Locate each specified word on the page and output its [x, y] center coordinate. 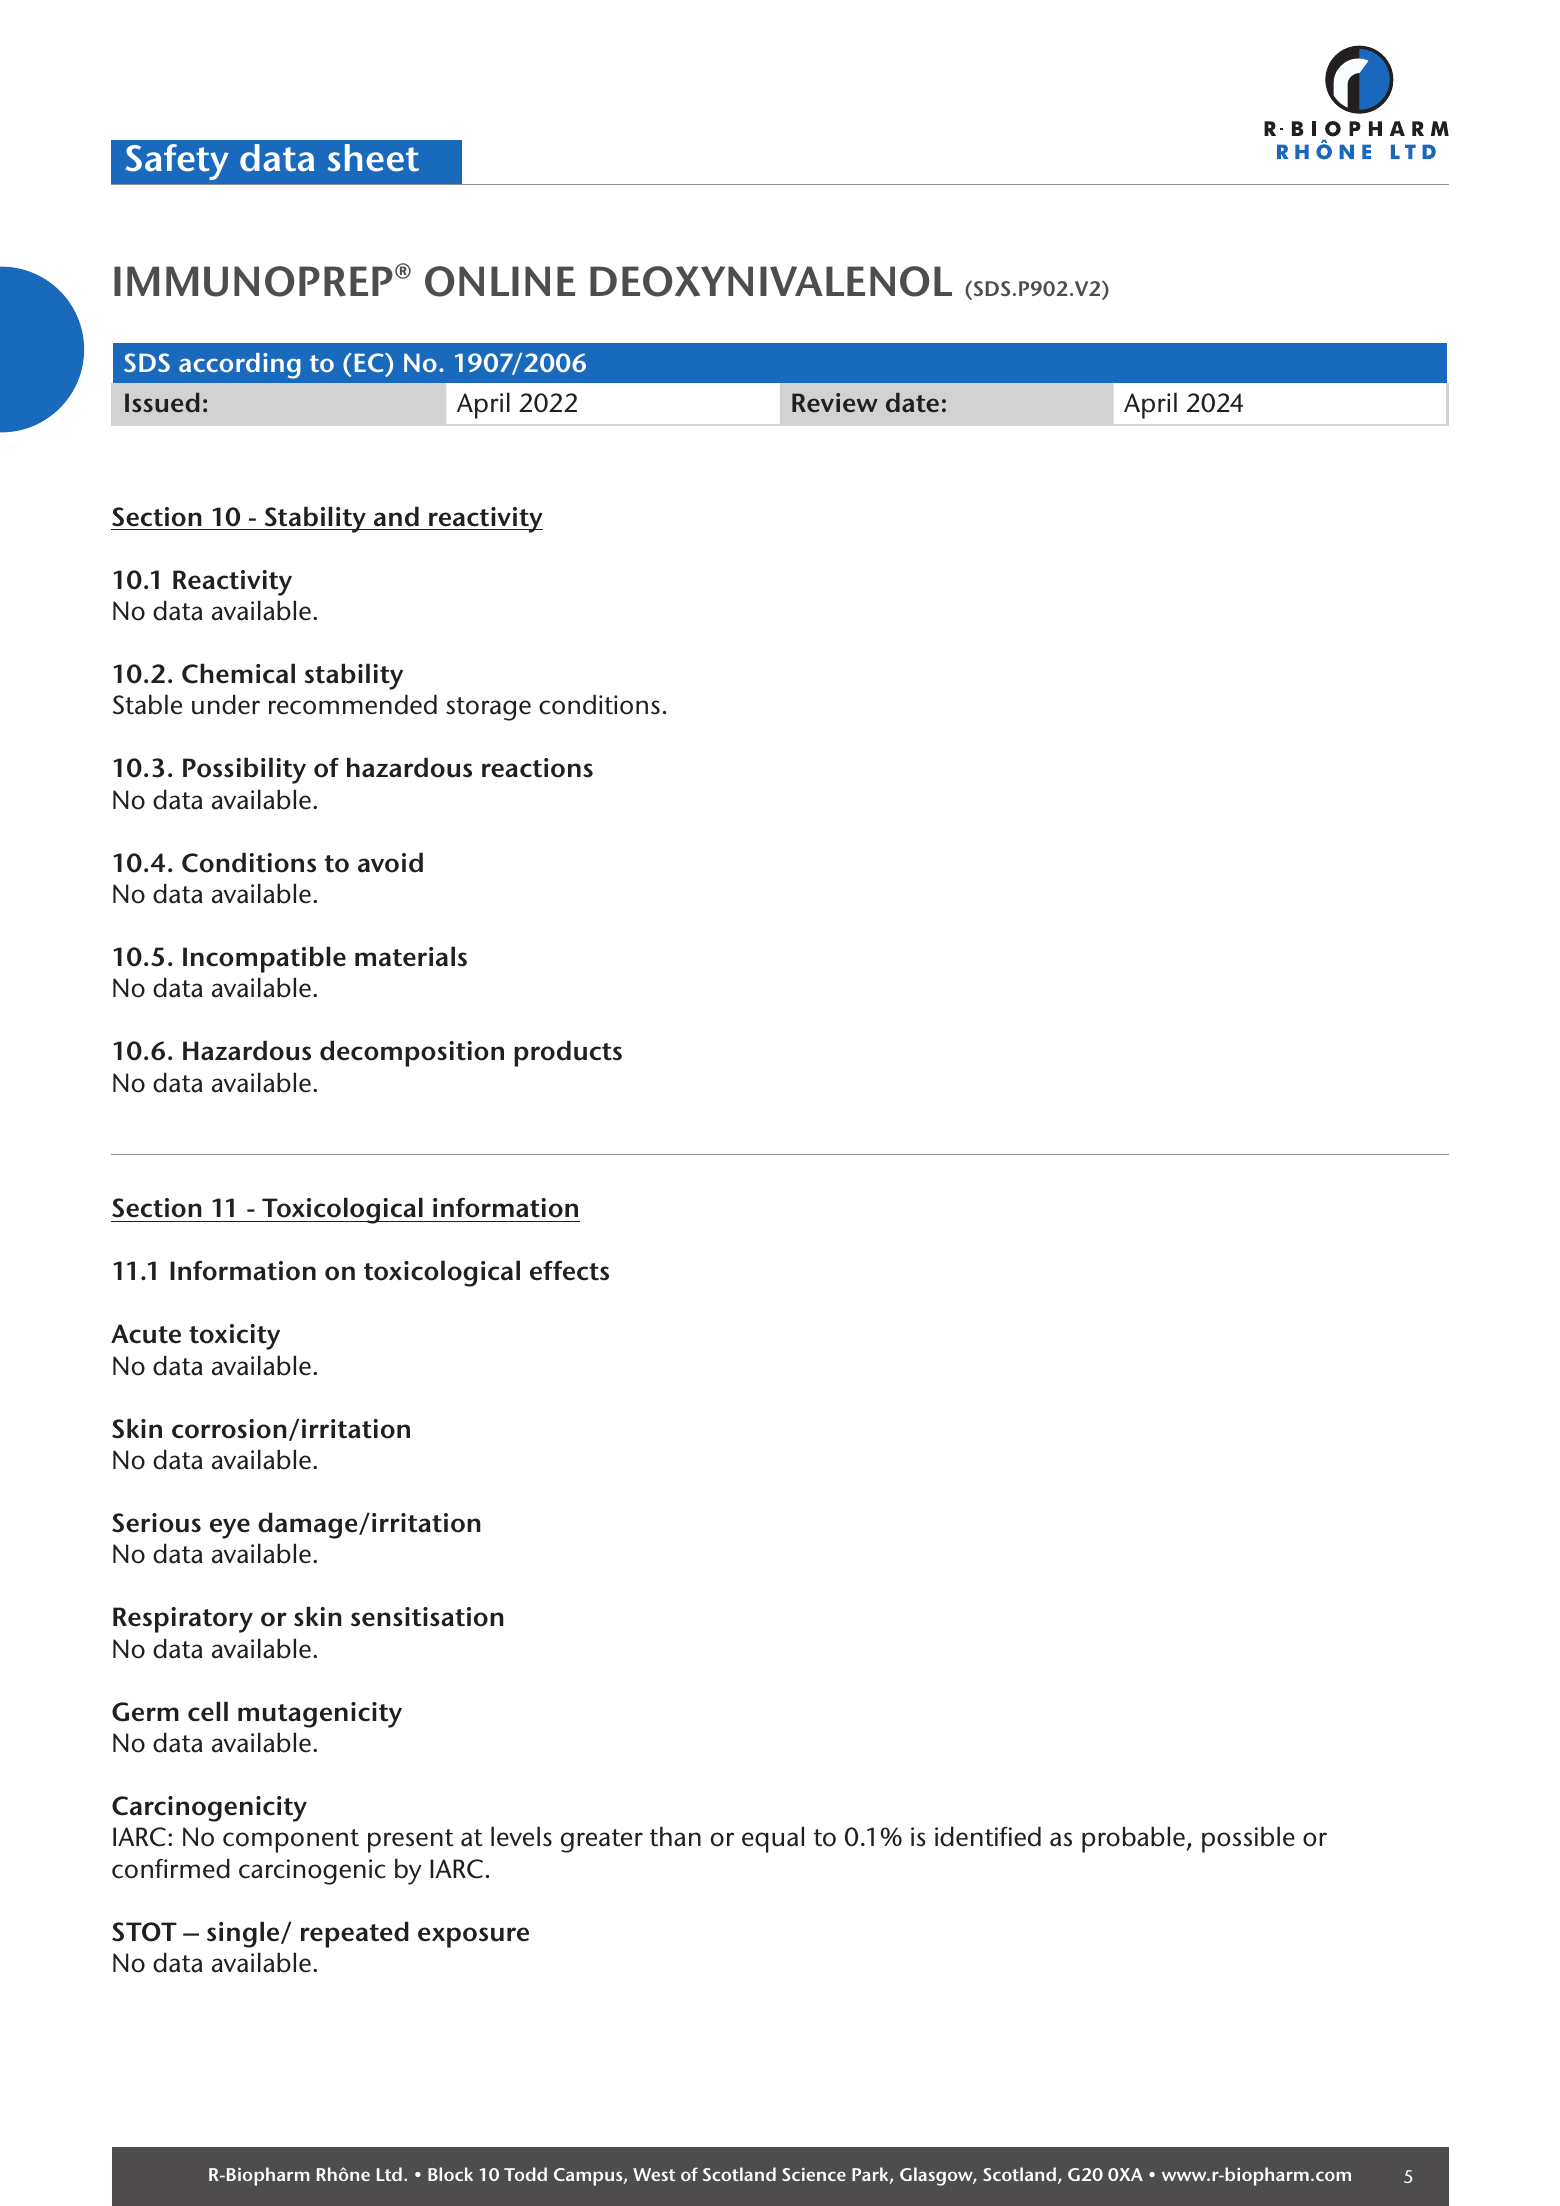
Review [835, 403]
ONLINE [500, 281]
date [912, 403]
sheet [373, 158]
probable [1133, 1839]
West [654, 2174]
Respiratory [183, 1620]
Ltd [389, 2174]
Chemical [238, 673]
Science [814, 2174]
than [675, 1836]
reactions [537, 768]
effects [569, 1271]
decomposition [412, 1053]
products [568, 1053]
